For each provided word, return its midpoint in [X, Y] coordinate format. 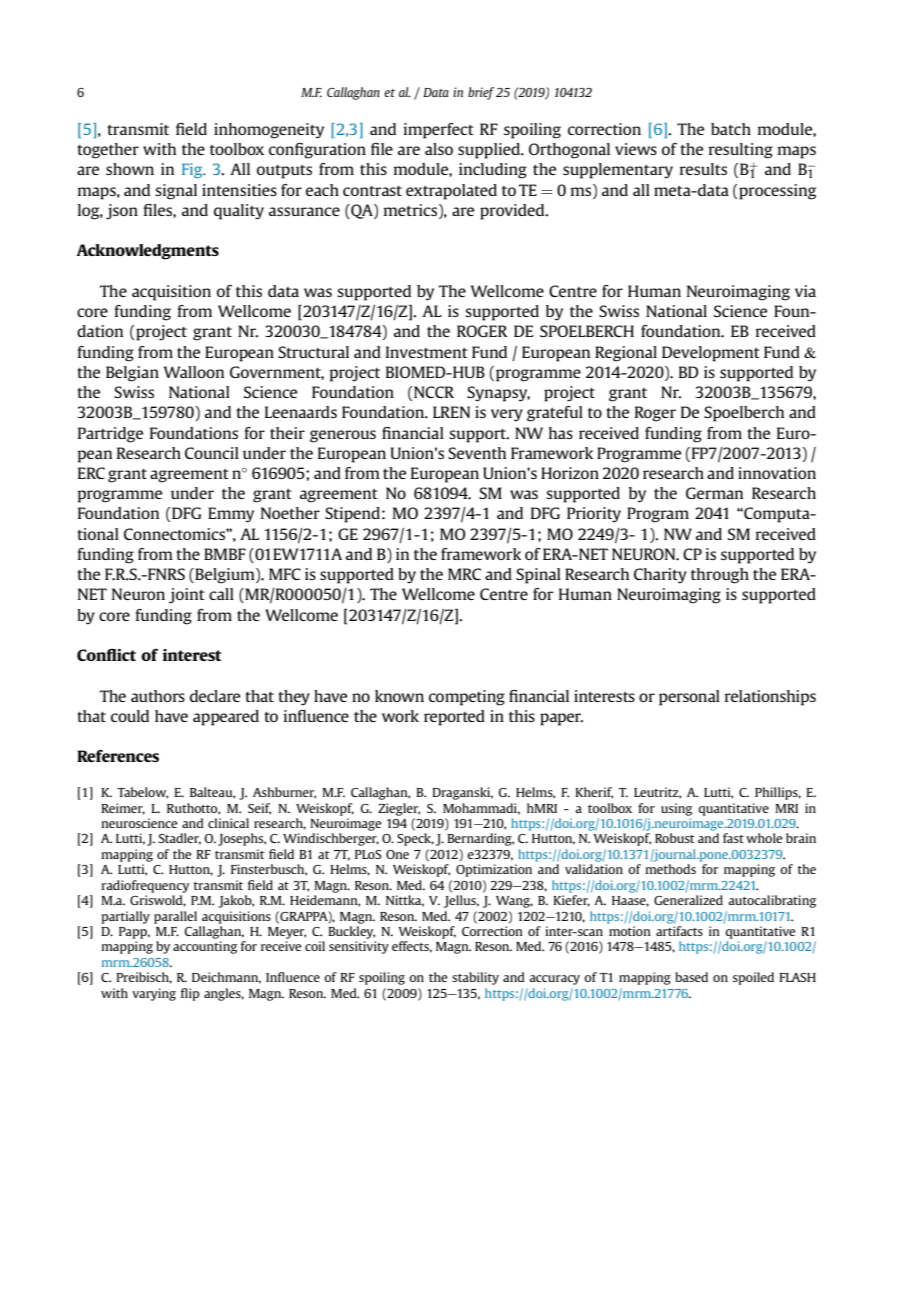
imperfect [439, 131]
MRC [464, 574]
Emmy [231, 515]
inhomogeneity [269, 131]
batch [731, 129]
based [691, 977]
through [720, 576]
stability [475, 978]
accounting [205, 947]
